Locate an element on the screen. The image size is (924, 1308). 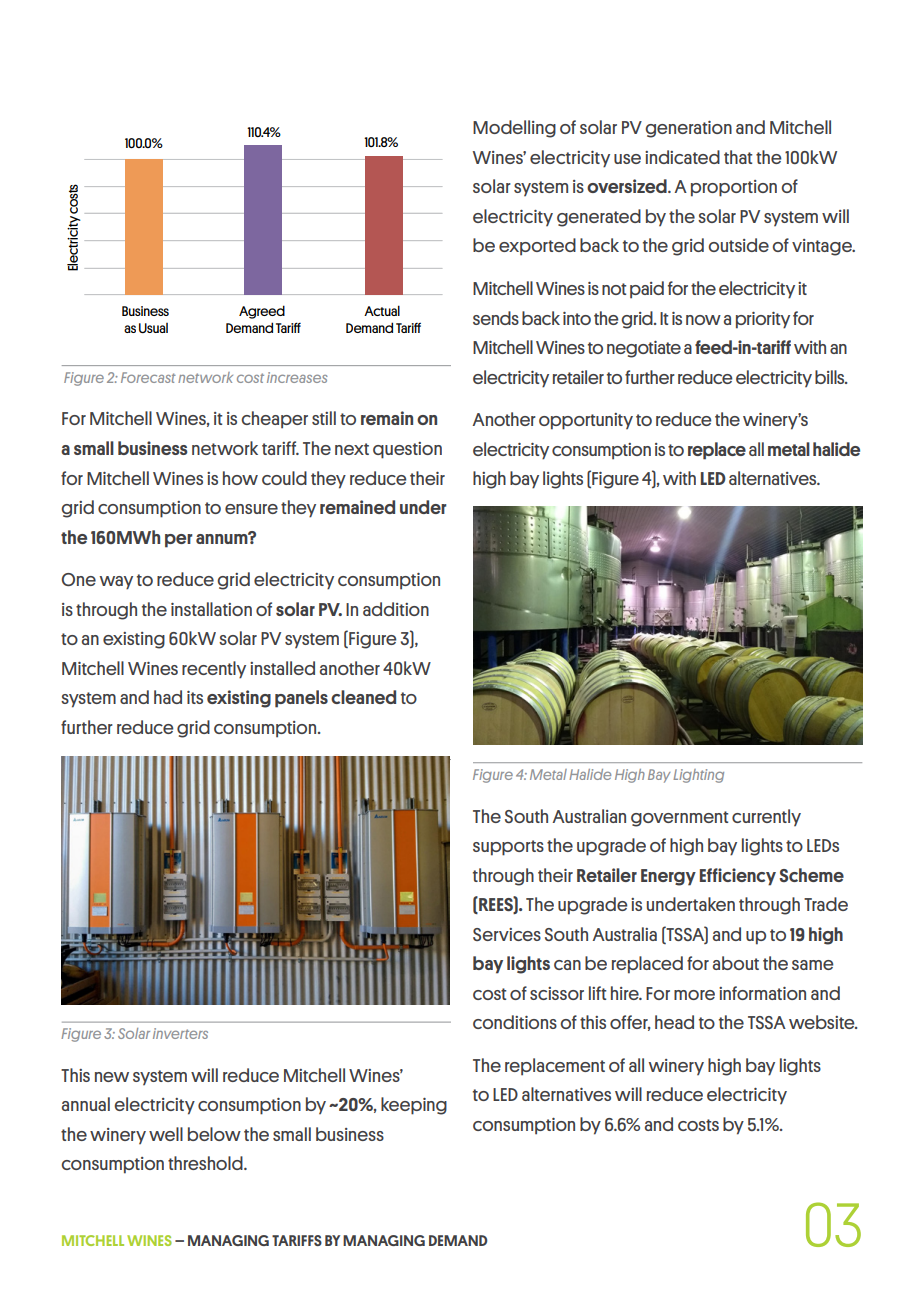
how is located at coordinates (240, 478).
